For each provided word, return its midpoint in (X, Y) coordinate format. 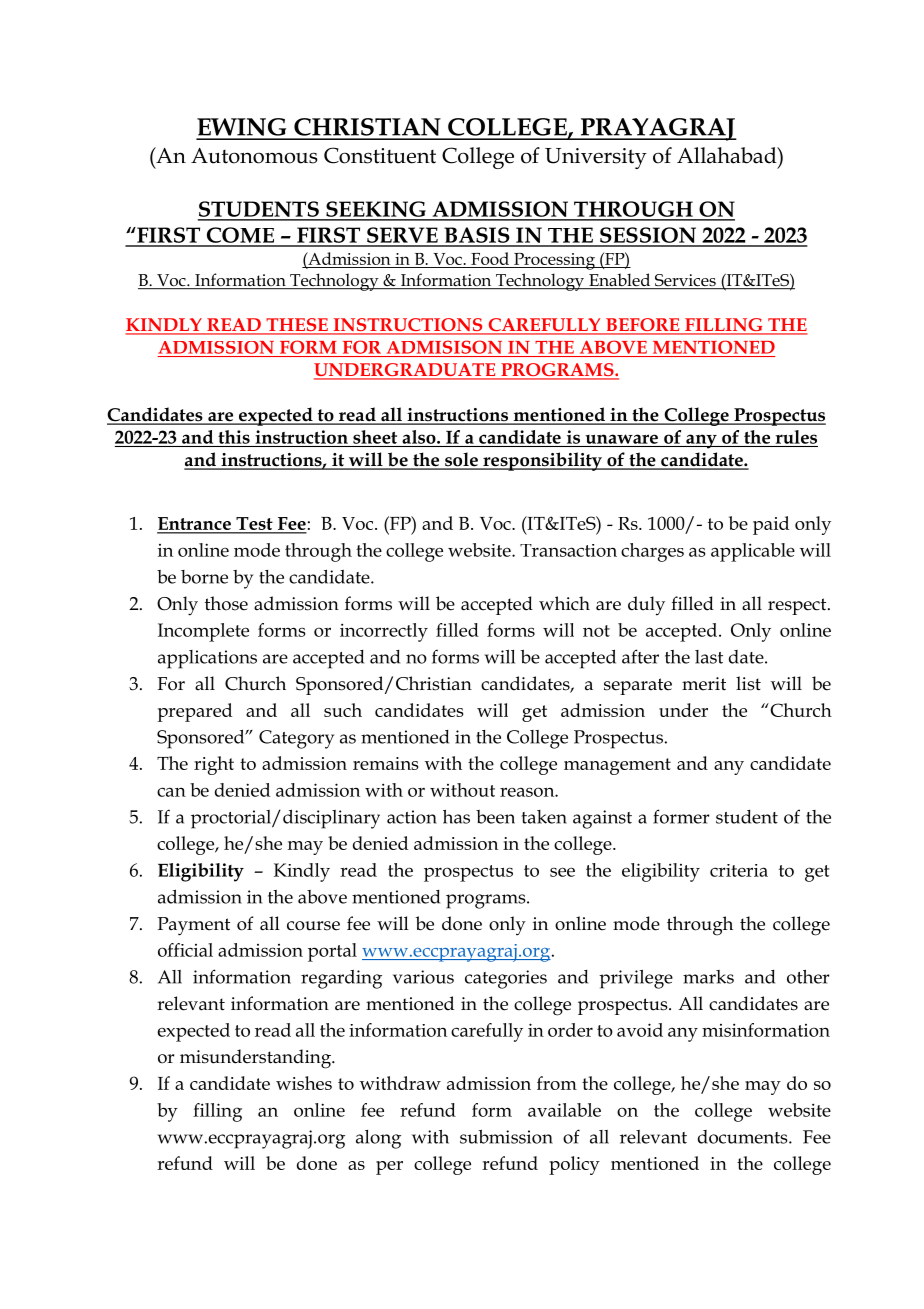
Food (490, 258)
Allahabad (728, 155)
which (564, 603)
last (709, 657)
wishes (304, 1083)
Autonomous (254, 156)
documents (744, 1137)
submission (506, 1137)
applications (207, 659)
